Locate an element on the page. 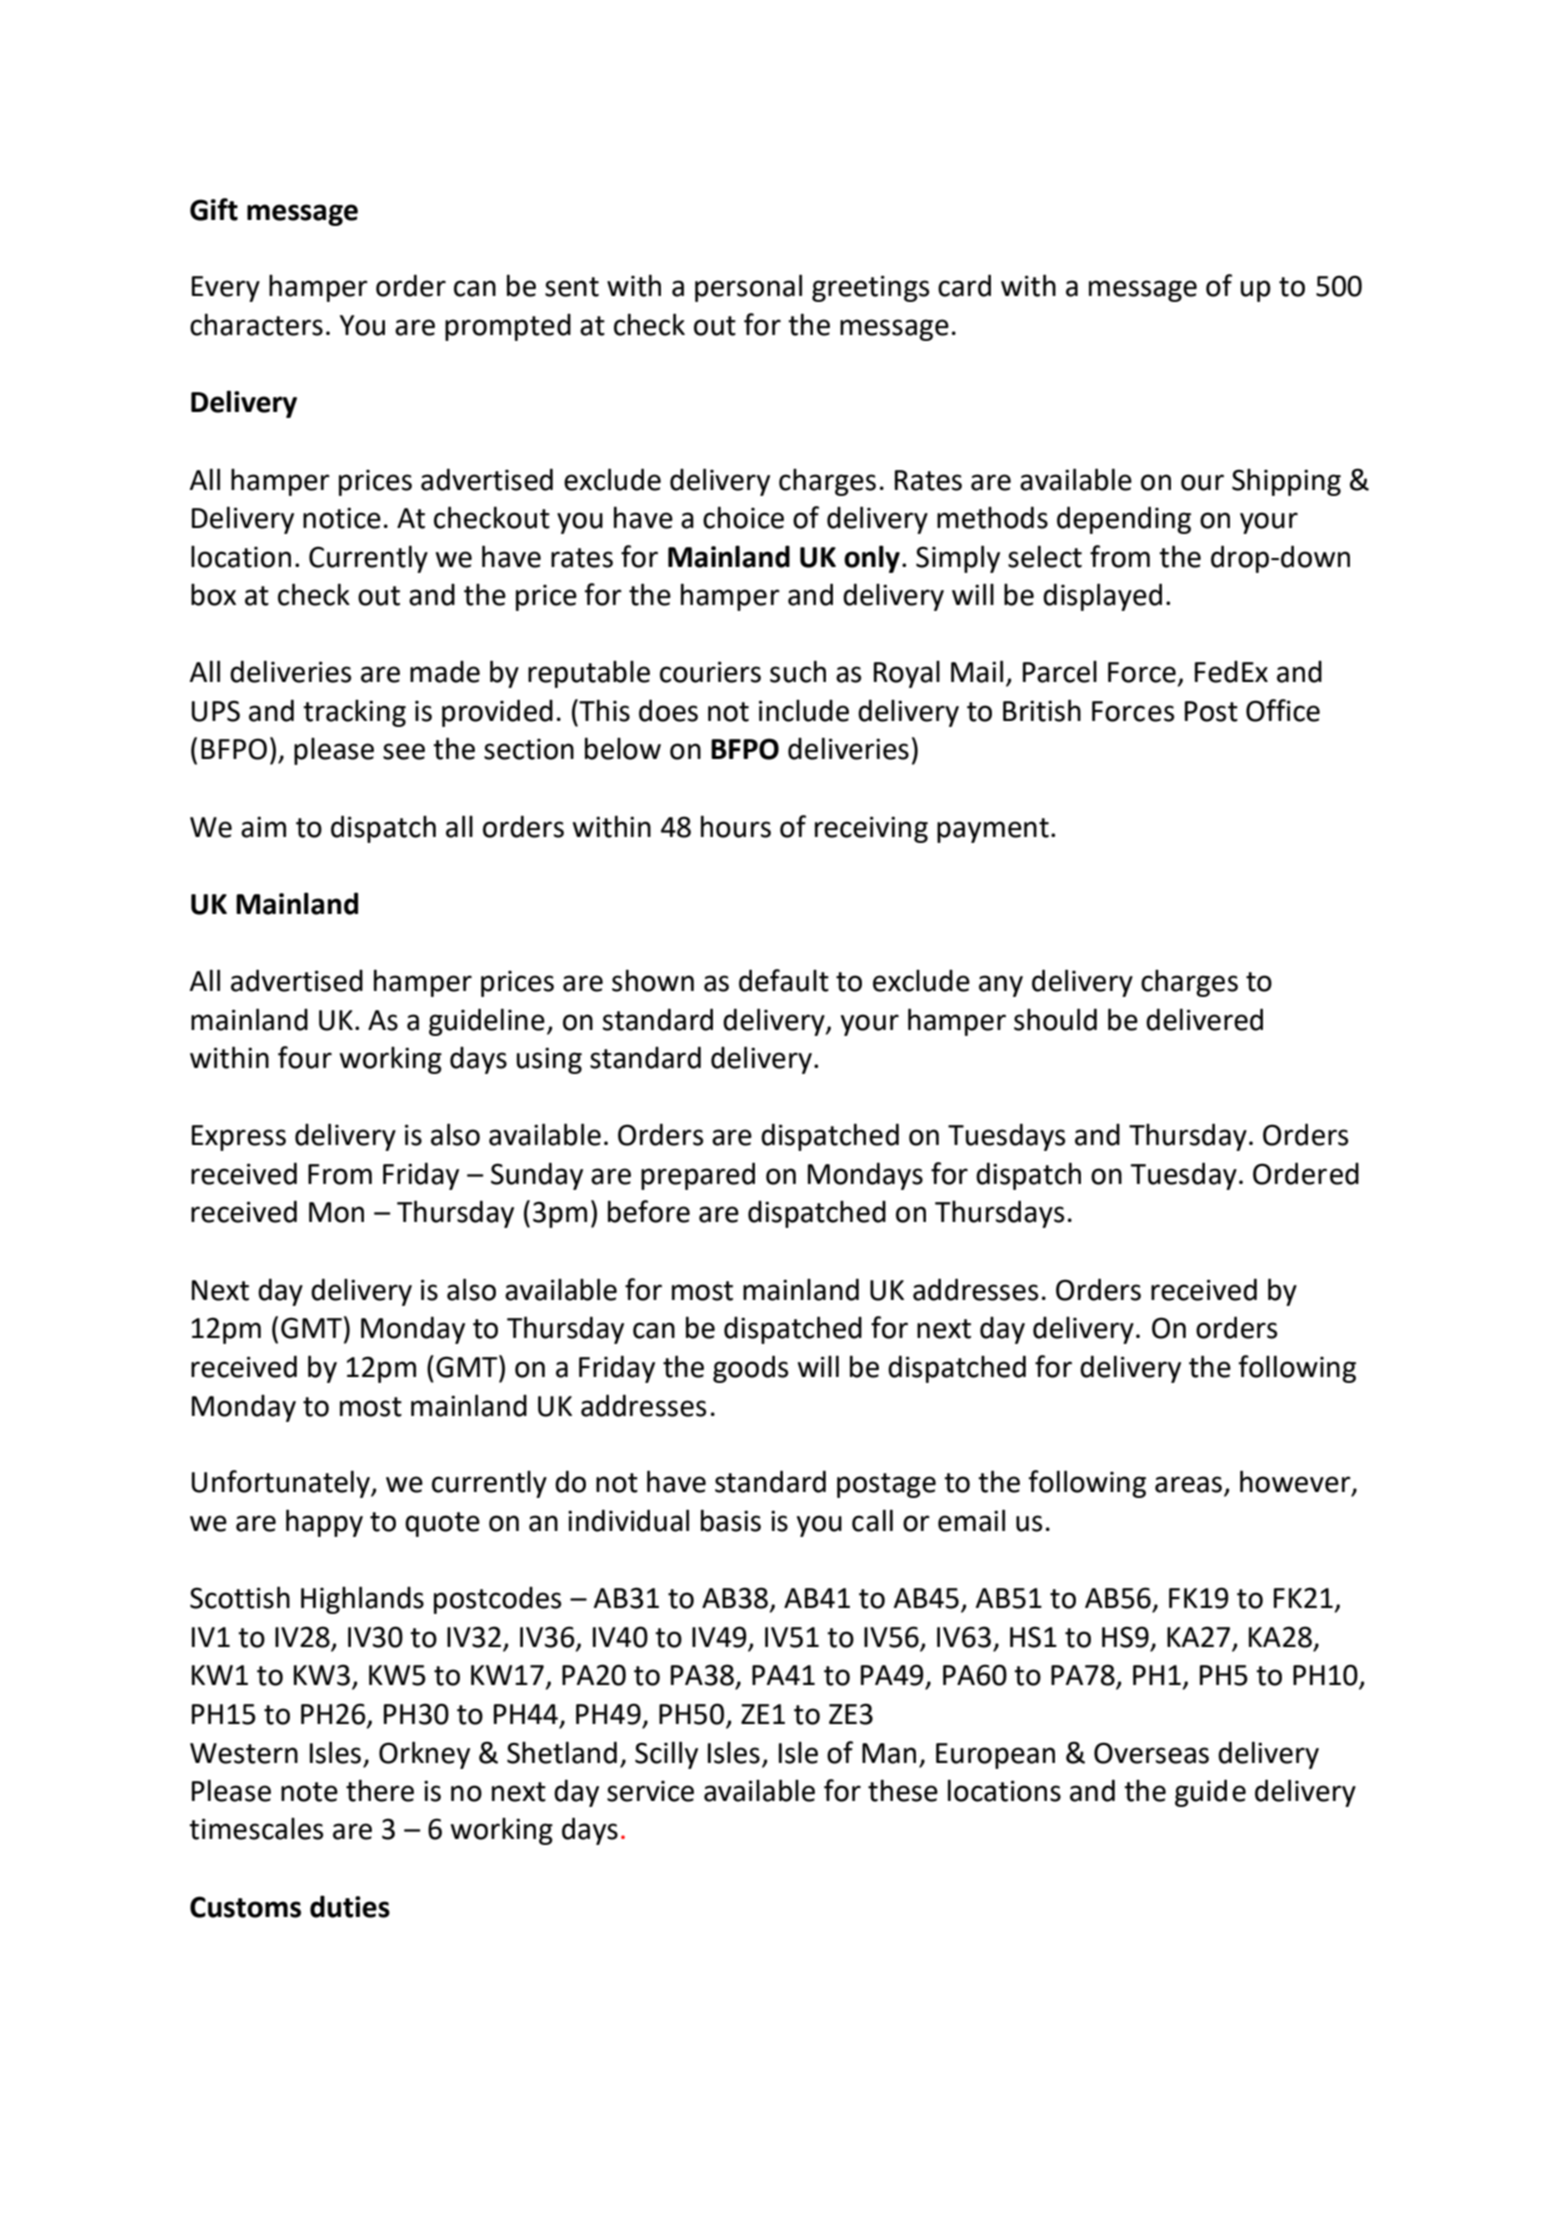 The width and height of the document is (1567, 2216). basis is located at coordinates (731, 1520).
